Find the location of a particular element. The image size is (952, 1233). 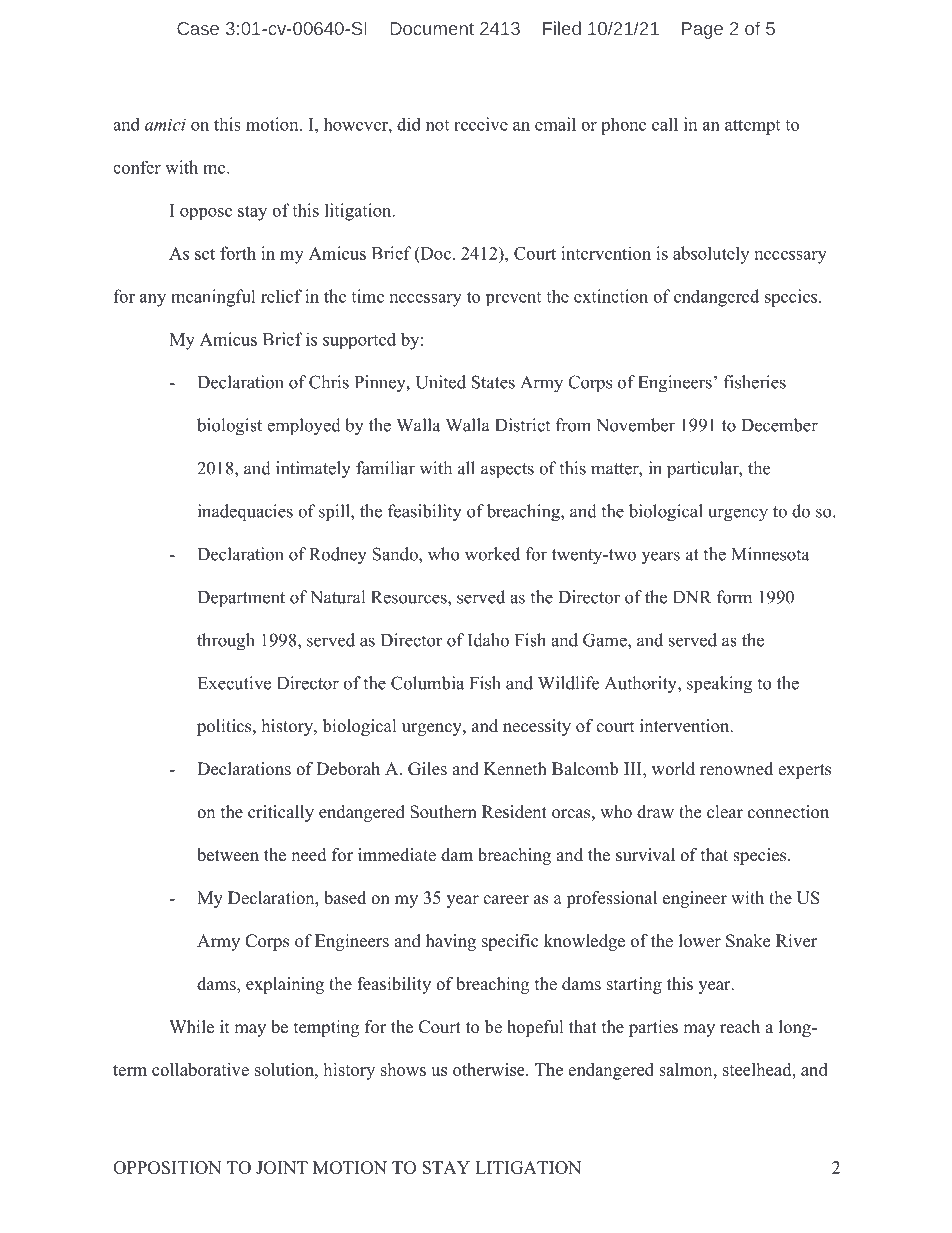

Document is located at coordinates (432, 28).
